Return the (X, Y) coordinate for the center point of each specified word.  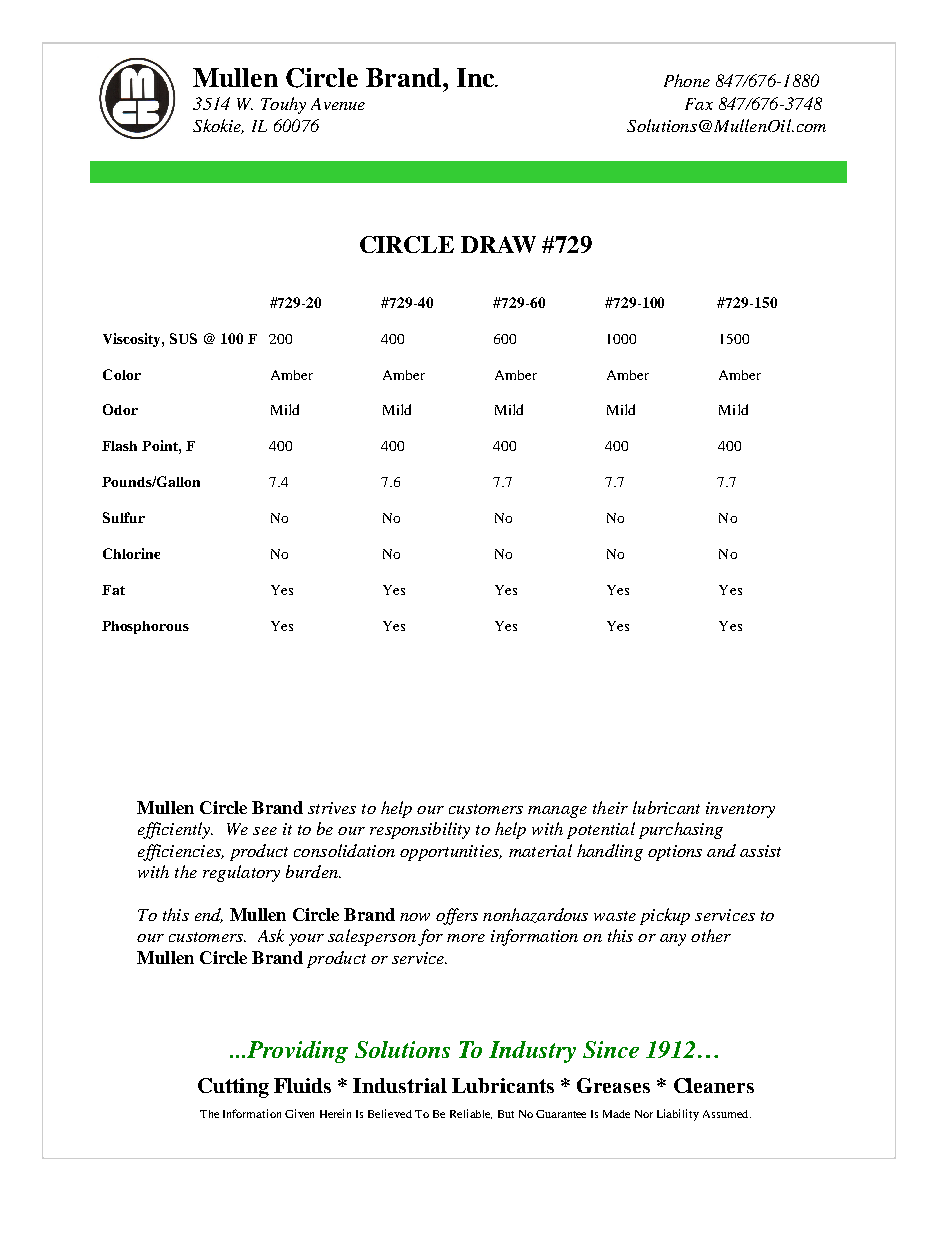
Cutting (233, 1088)
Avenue (338, 104)
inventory (740, 810)
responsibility (420, 830)
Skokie (218, 126)
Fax (699, 104)
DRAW (498, 244)
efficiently (175, 830)
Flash (119, 446)
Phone (687, 80)
